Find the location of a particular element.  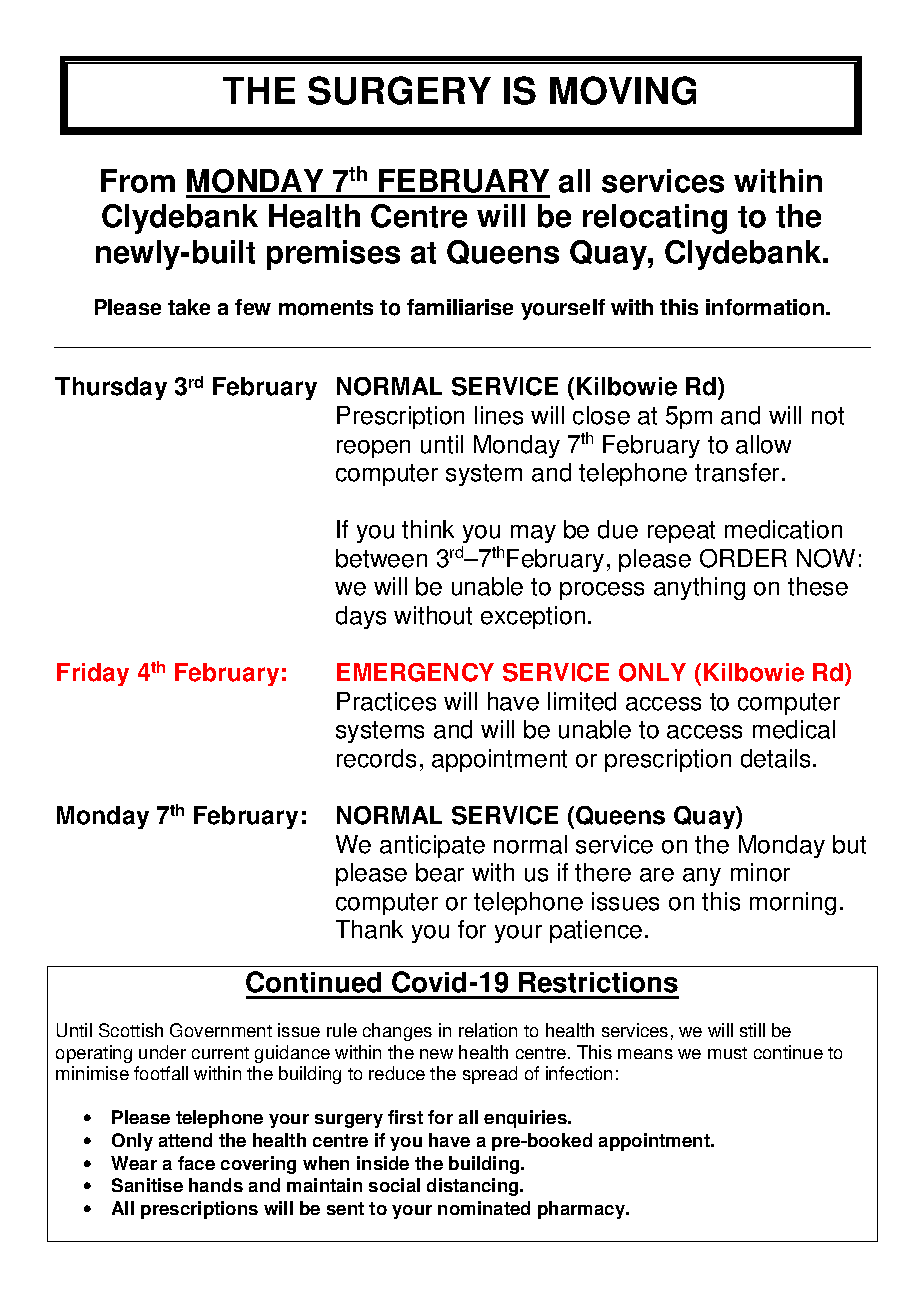

allow is located at coordinates (763, 444).
